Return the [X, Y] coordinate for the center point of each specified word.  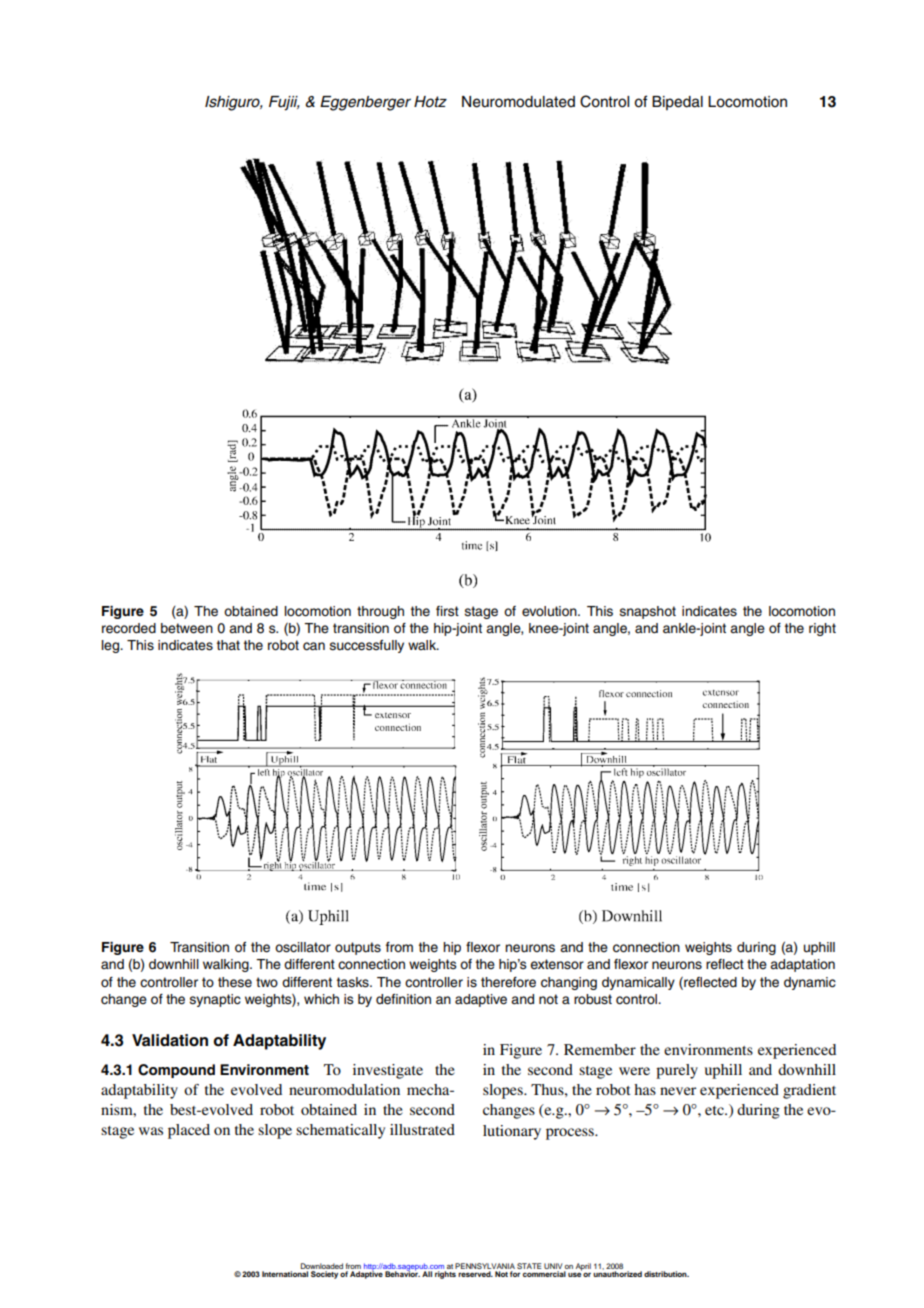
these [235, 982]
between [187, 628]
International [285, 1274]
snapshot [647, 612]
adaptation [802, 965]
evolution [550, 611]
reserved [475, 1274]
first [447, 611]
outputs [358, 948]
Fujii [284, 103]
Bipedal [677, 103]
